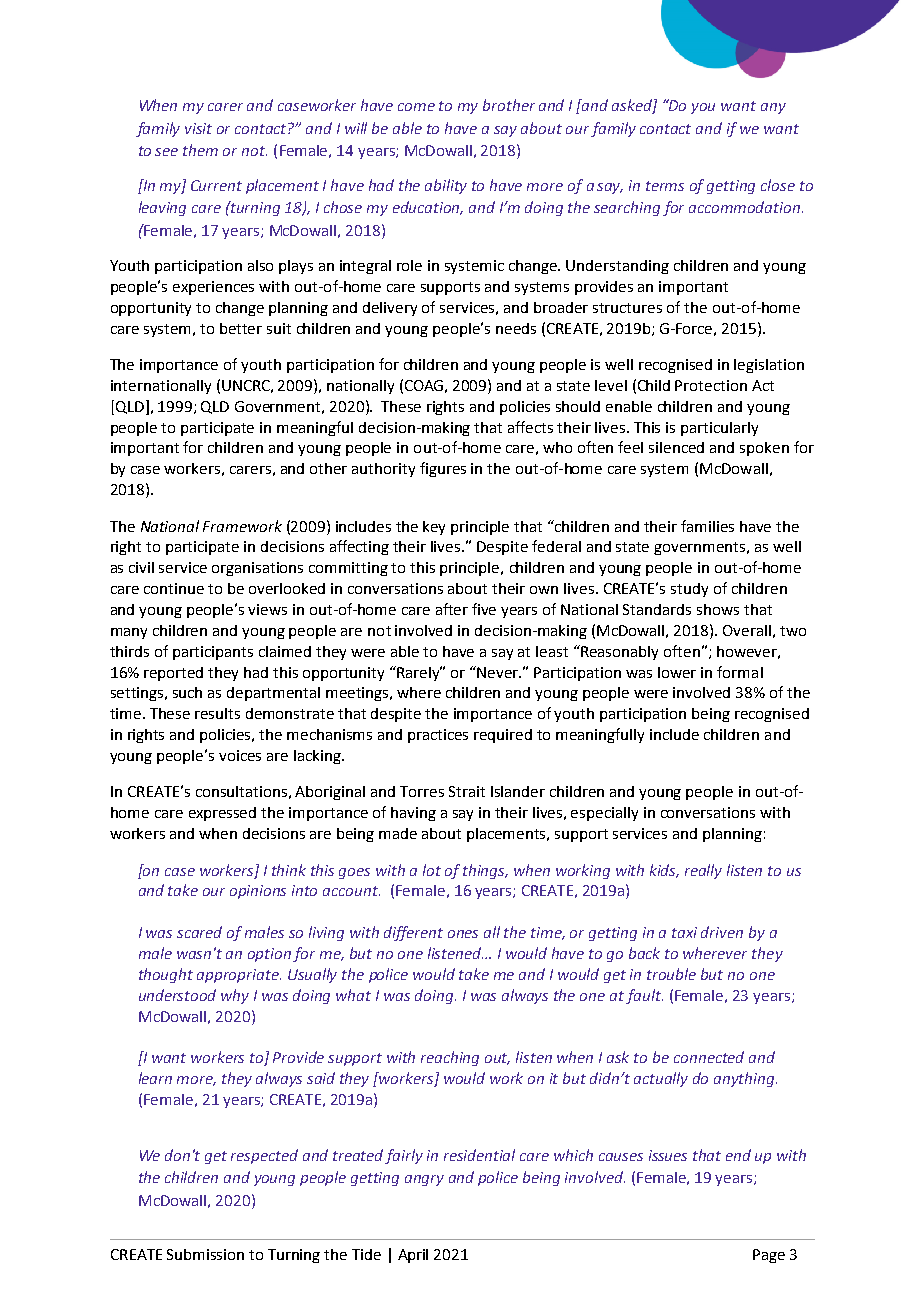 The image size is (924, 1308). I want to click on formal, so click(740, 672).
